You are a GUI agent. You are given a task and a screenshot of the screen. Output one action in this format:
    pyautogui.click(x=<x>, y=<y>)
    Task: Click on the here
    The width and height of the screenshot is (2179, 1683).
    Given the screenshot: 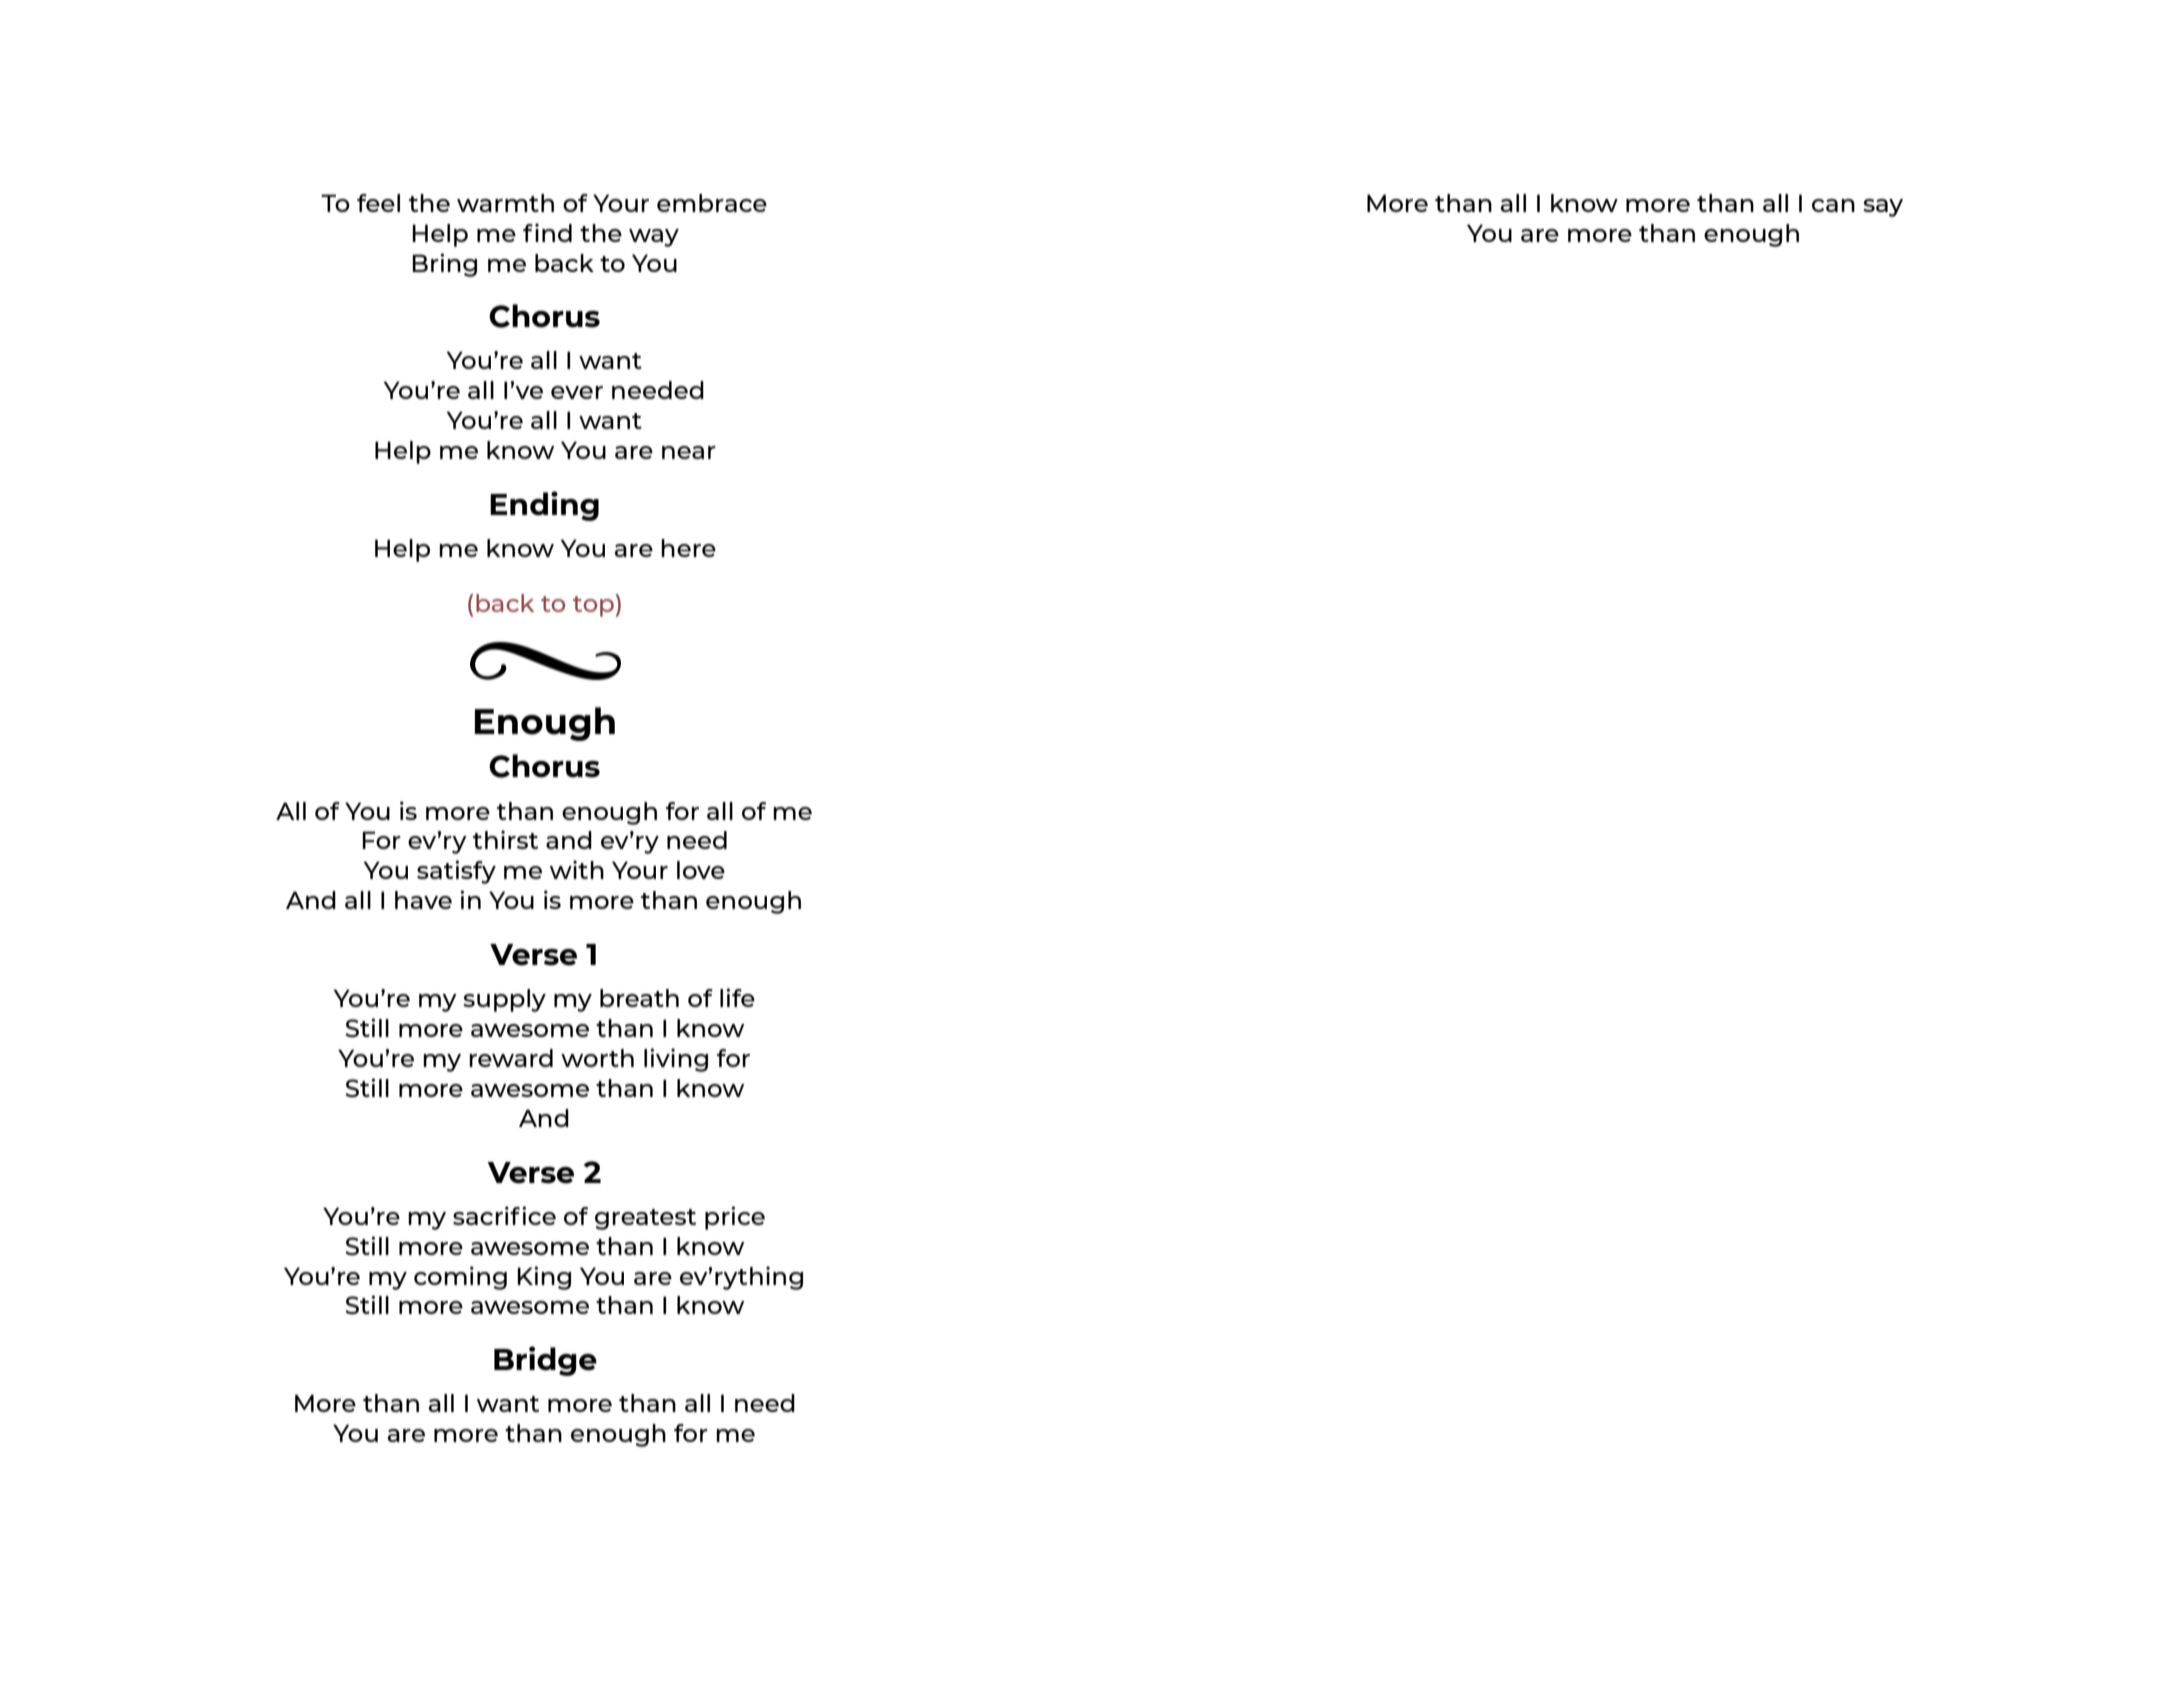 What is the action you would take?
    pyautogui.click(x=688, y=548)
